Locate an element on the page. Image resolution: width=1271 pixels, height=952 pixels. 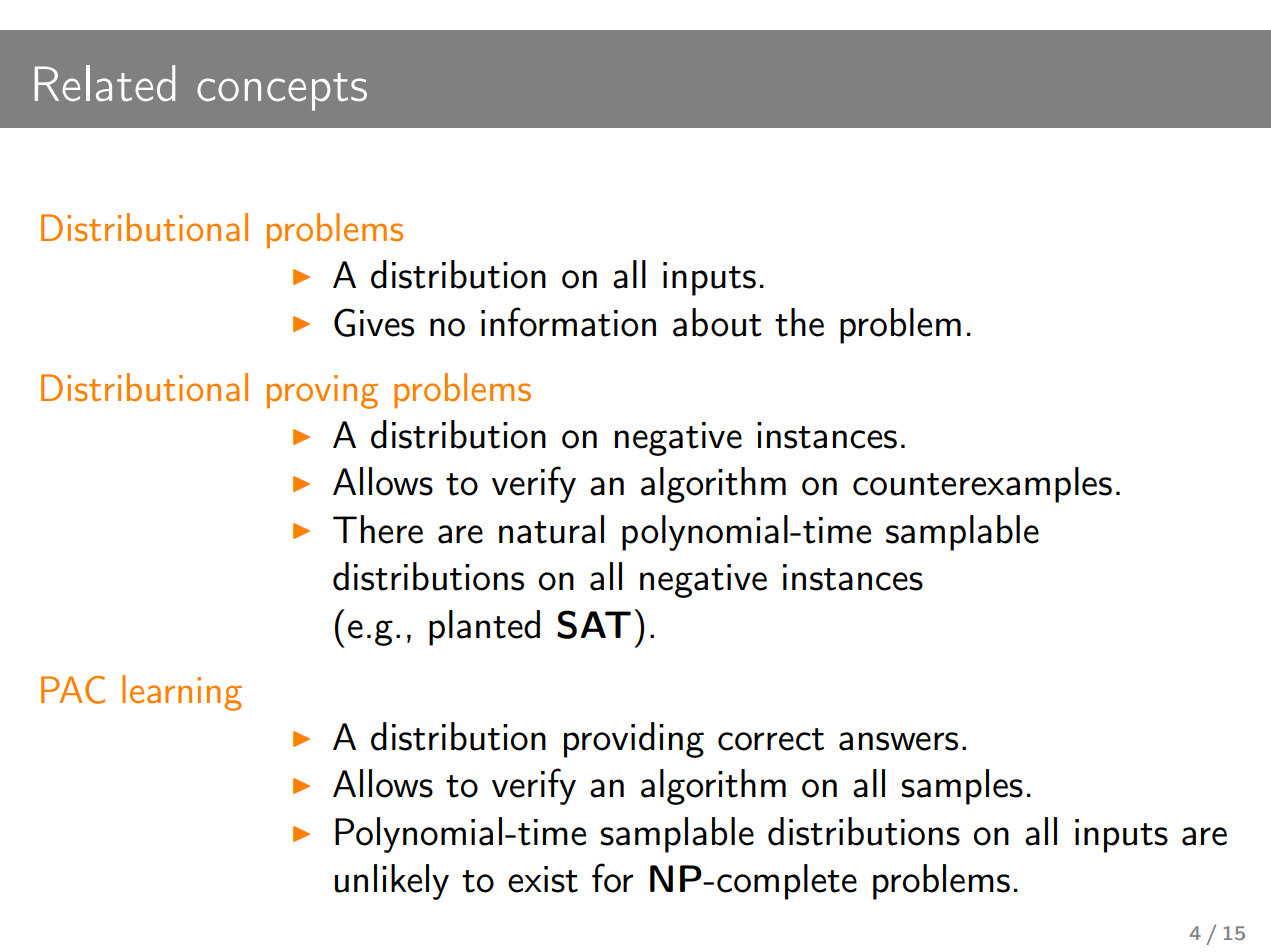
learning is located at coordinates (182, 693).
